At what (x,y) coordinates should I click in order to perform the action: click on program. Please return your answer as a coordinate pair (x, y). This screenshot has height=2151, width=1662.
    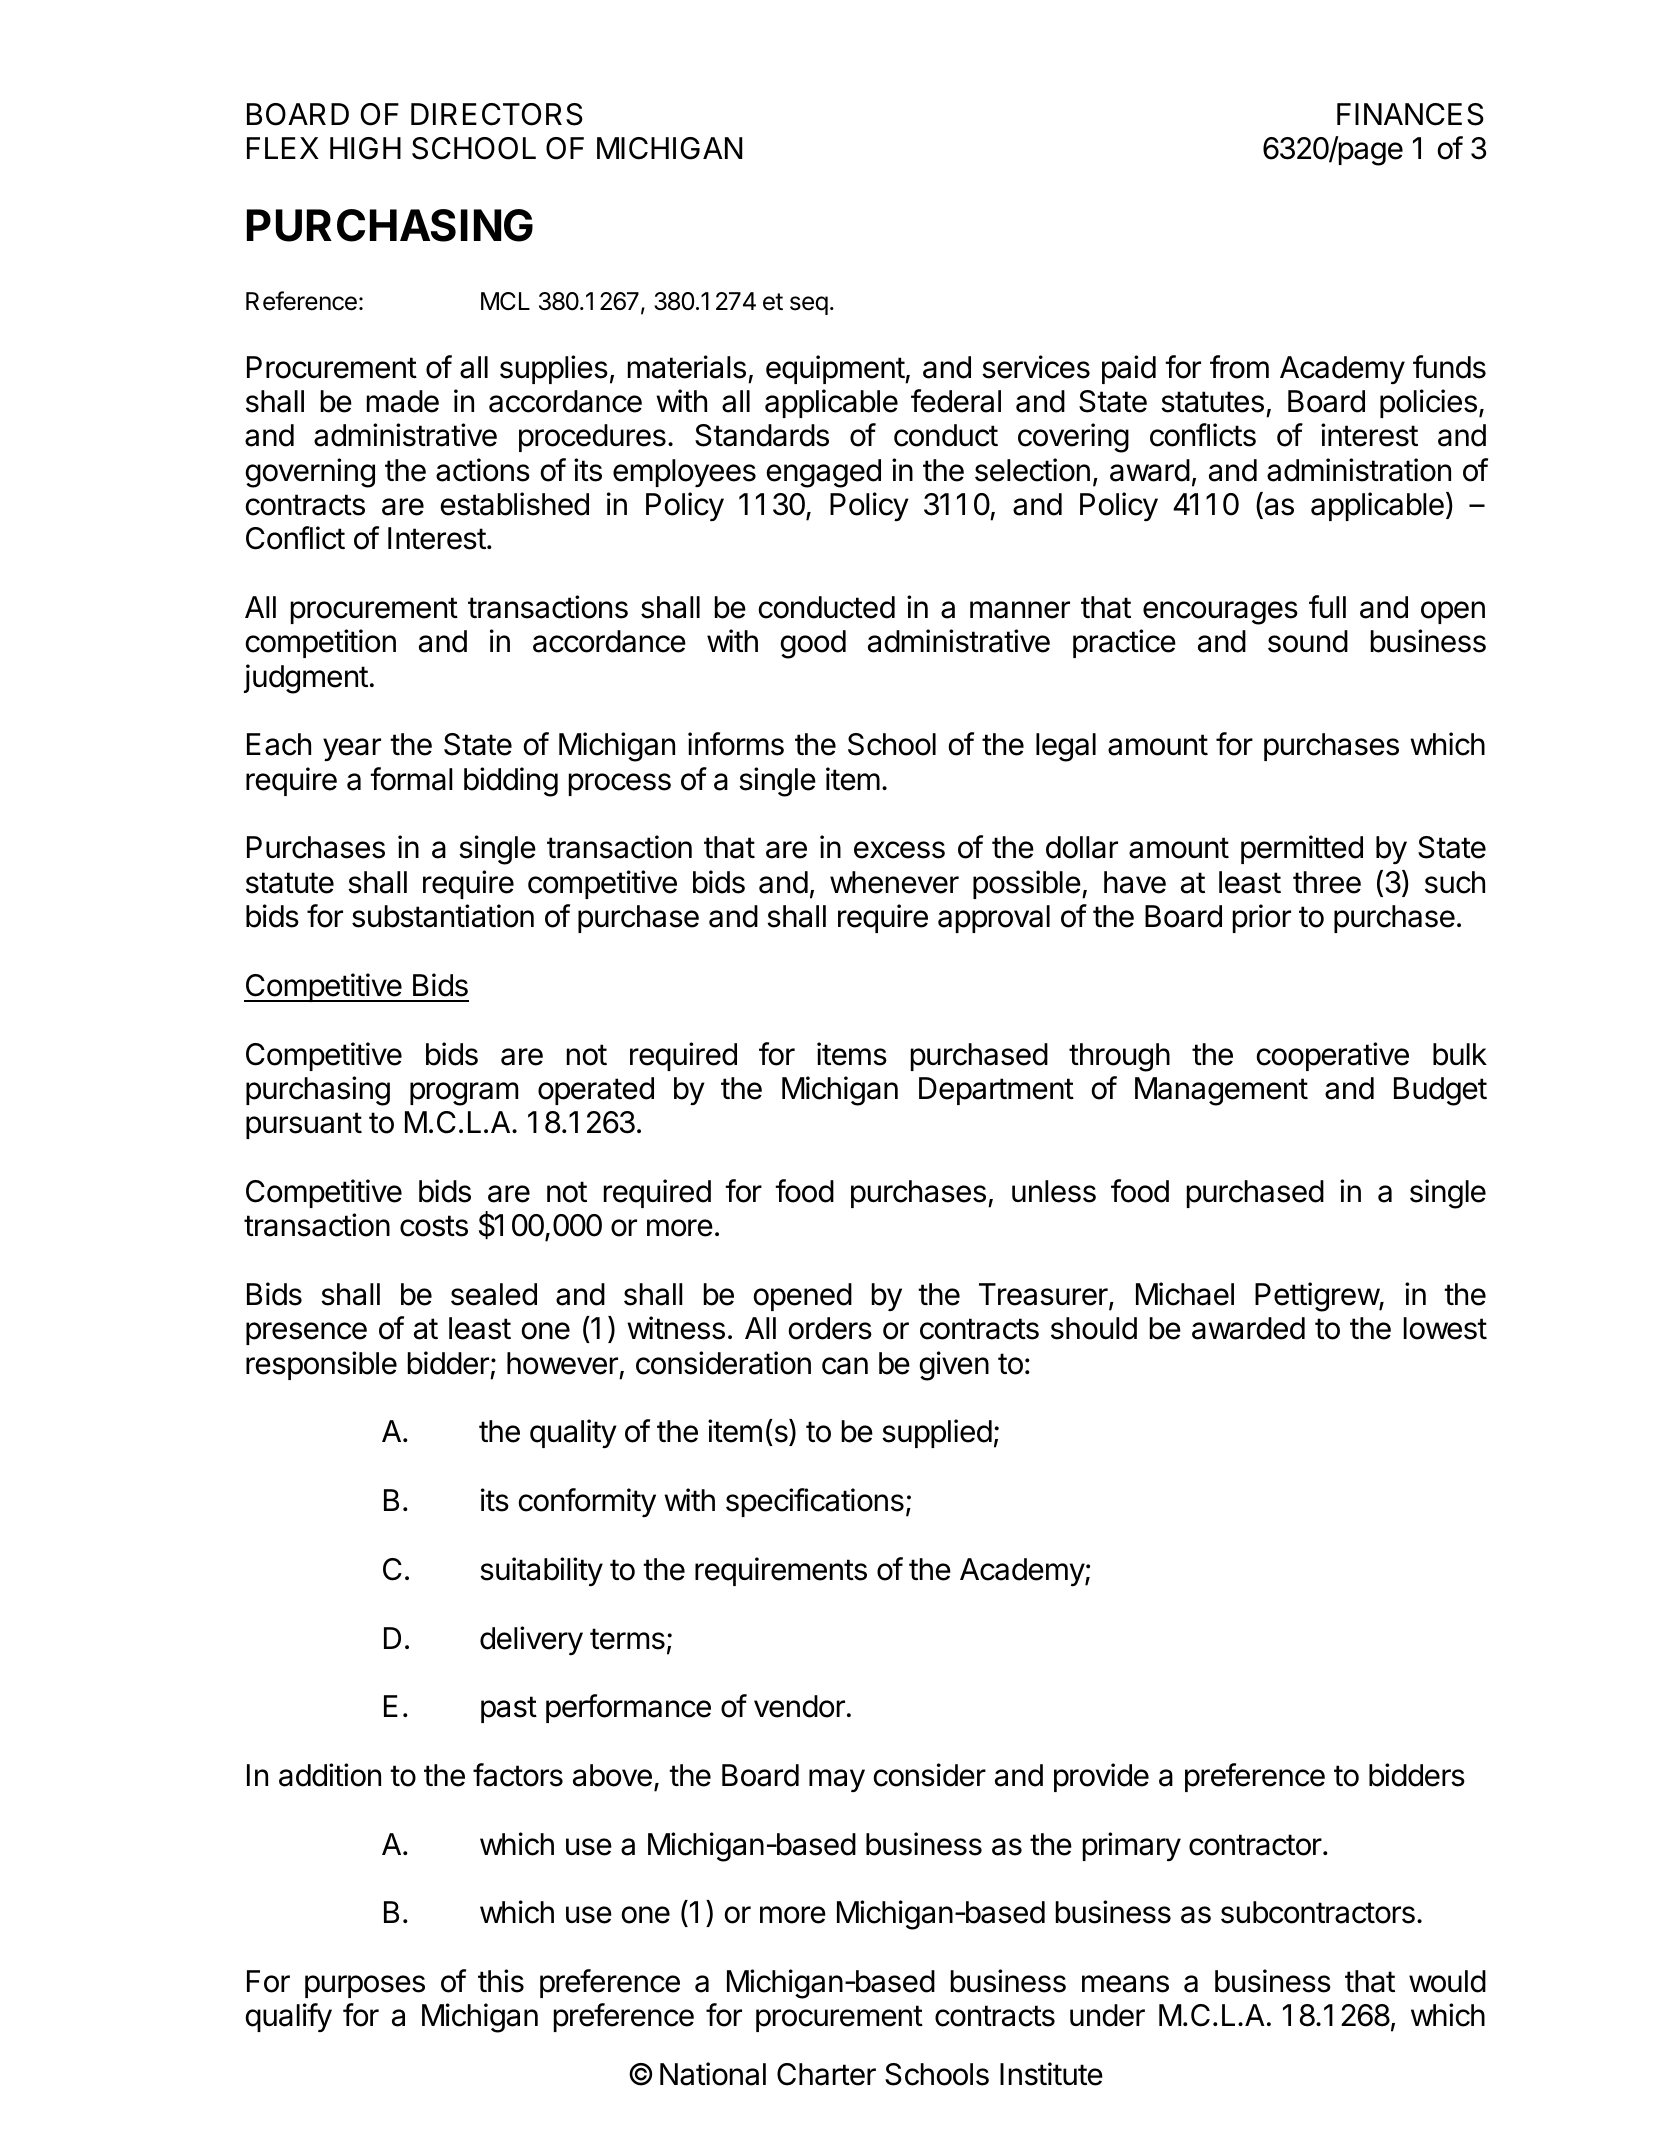
    Looking at the image, I should click on (464, 1094).
